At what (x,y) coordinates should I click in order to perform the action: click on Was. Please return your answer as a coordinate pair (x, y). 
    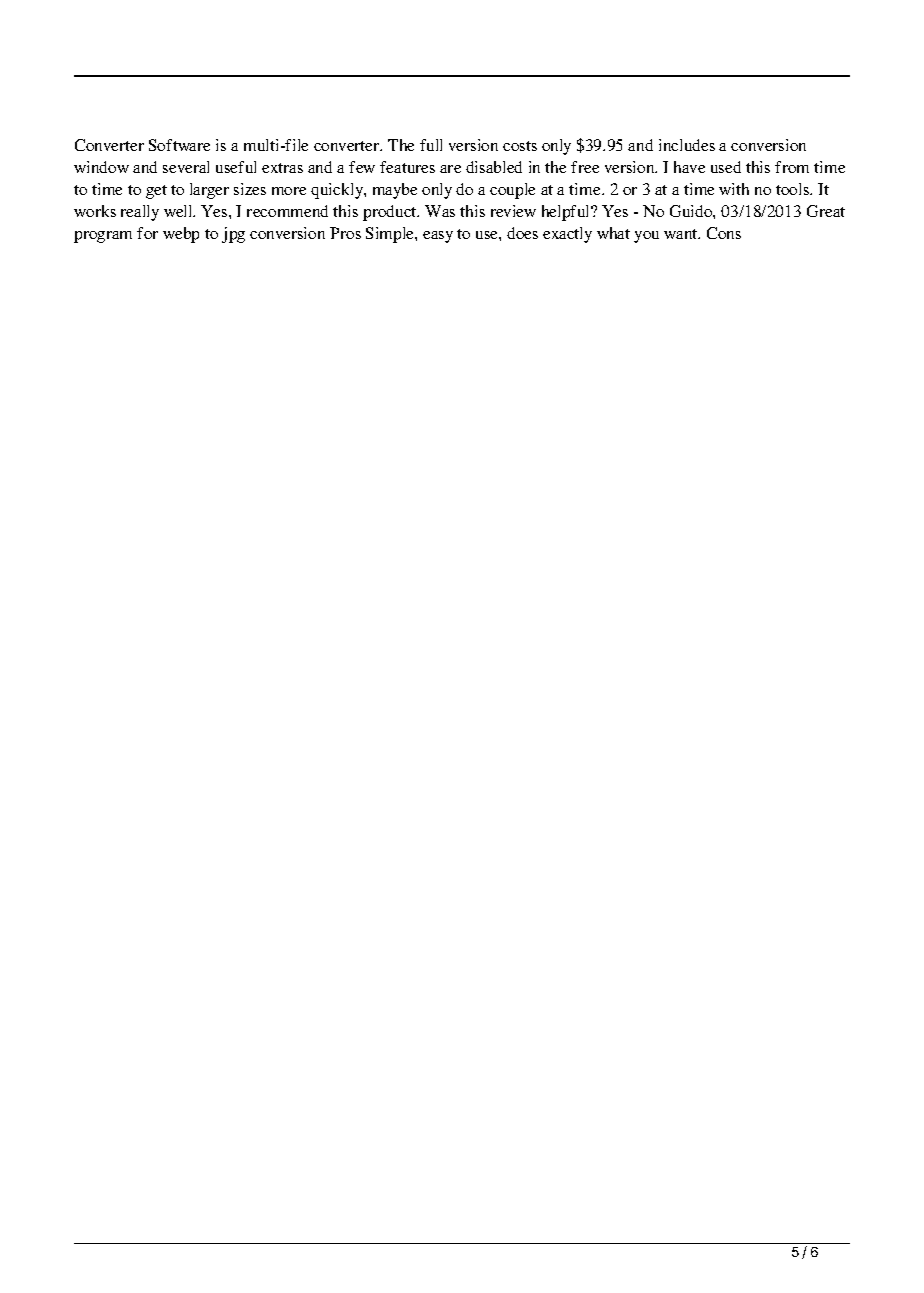
    Looking at the image, I should click on (440, 211).
